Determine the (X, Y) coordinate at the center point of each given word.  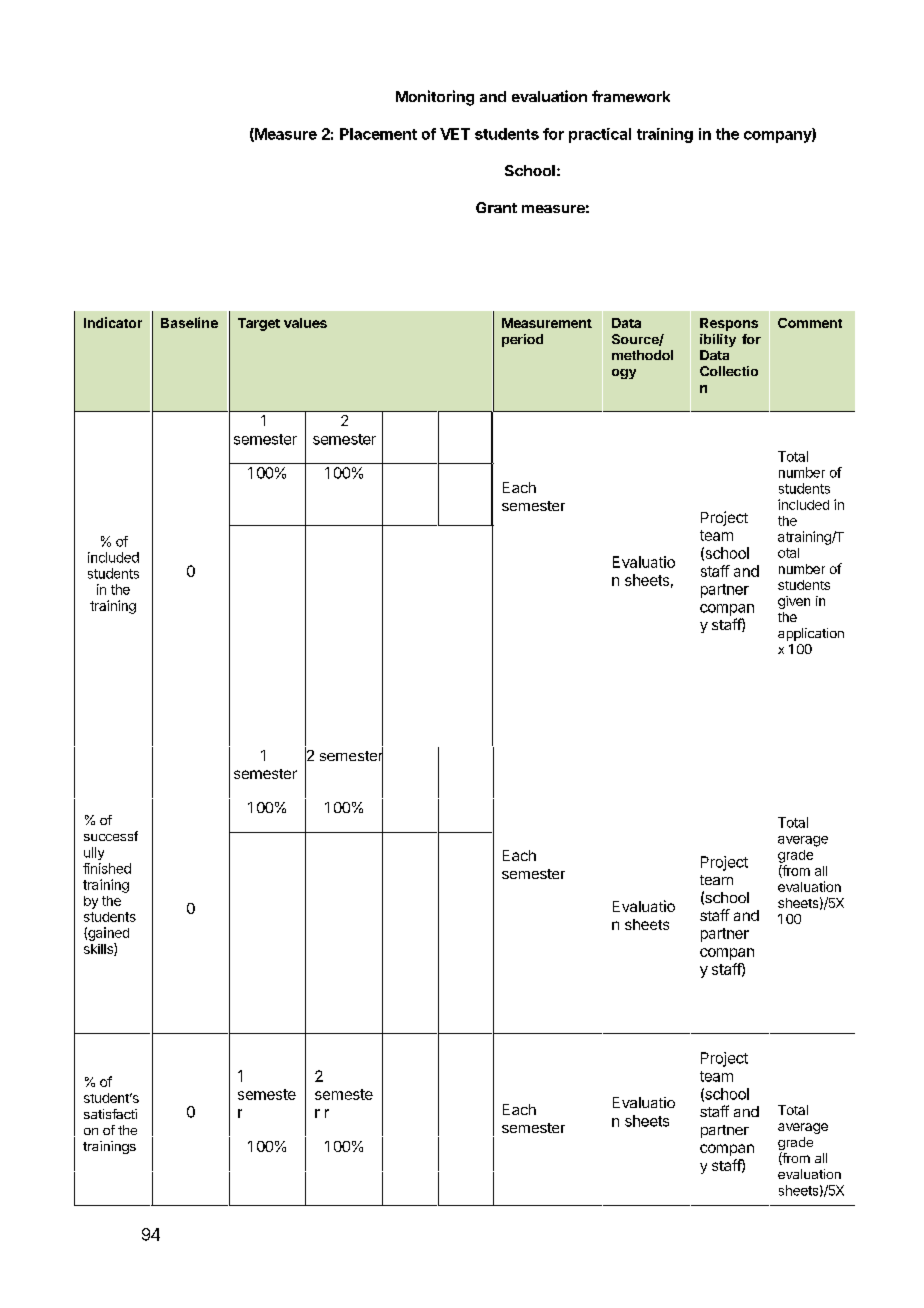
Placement (378, 134)
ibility (718, 340)
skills (99, 949)
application (811, 634)
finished (107, 868)
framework (631, 96)
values (305, 323)
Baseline (189, 322)
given (794, 602)
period (522, 340)
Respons (729, 324)
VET (455, 134)
